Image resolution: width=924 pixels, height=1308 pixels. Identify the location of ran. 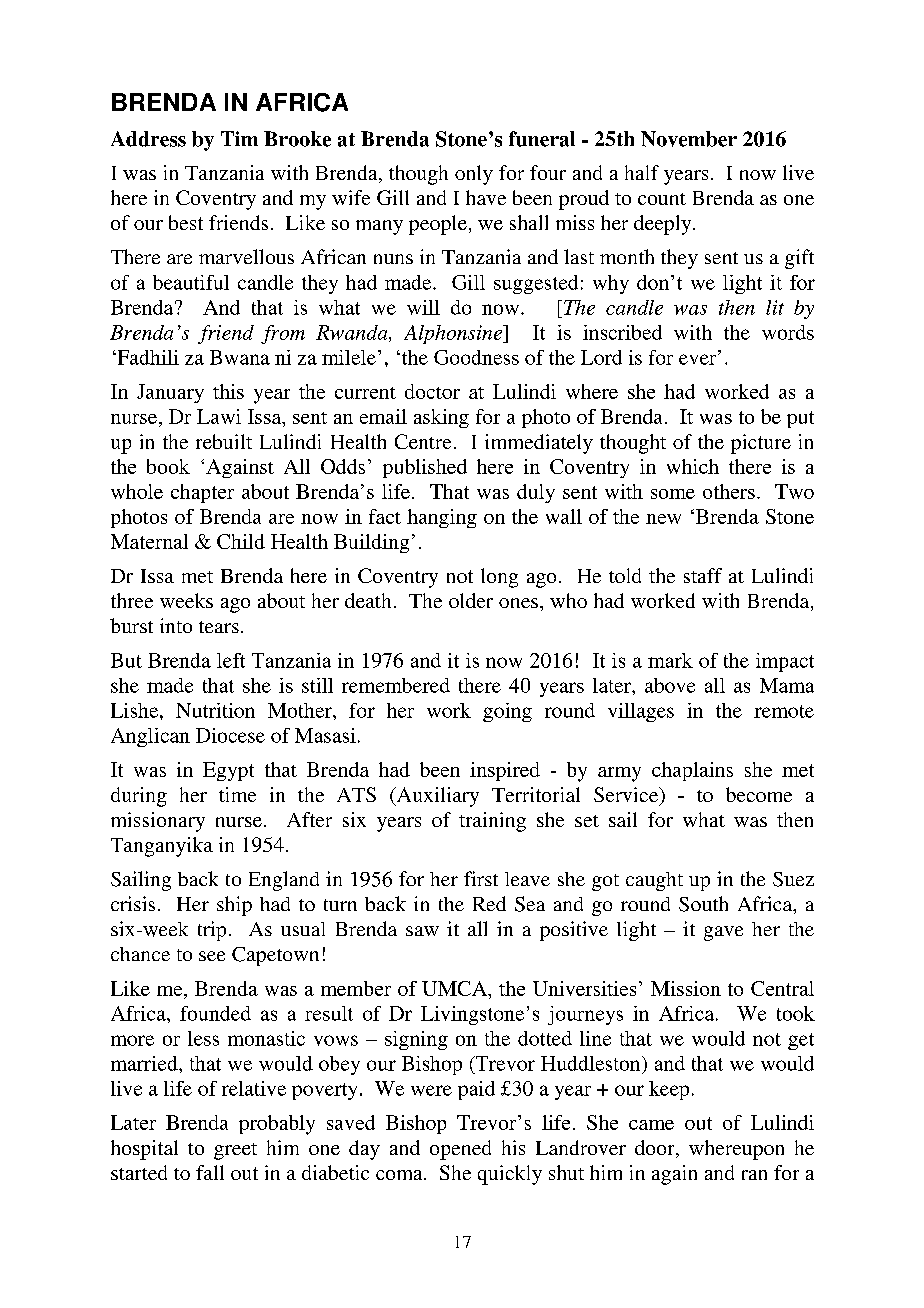
(754, 1175).
